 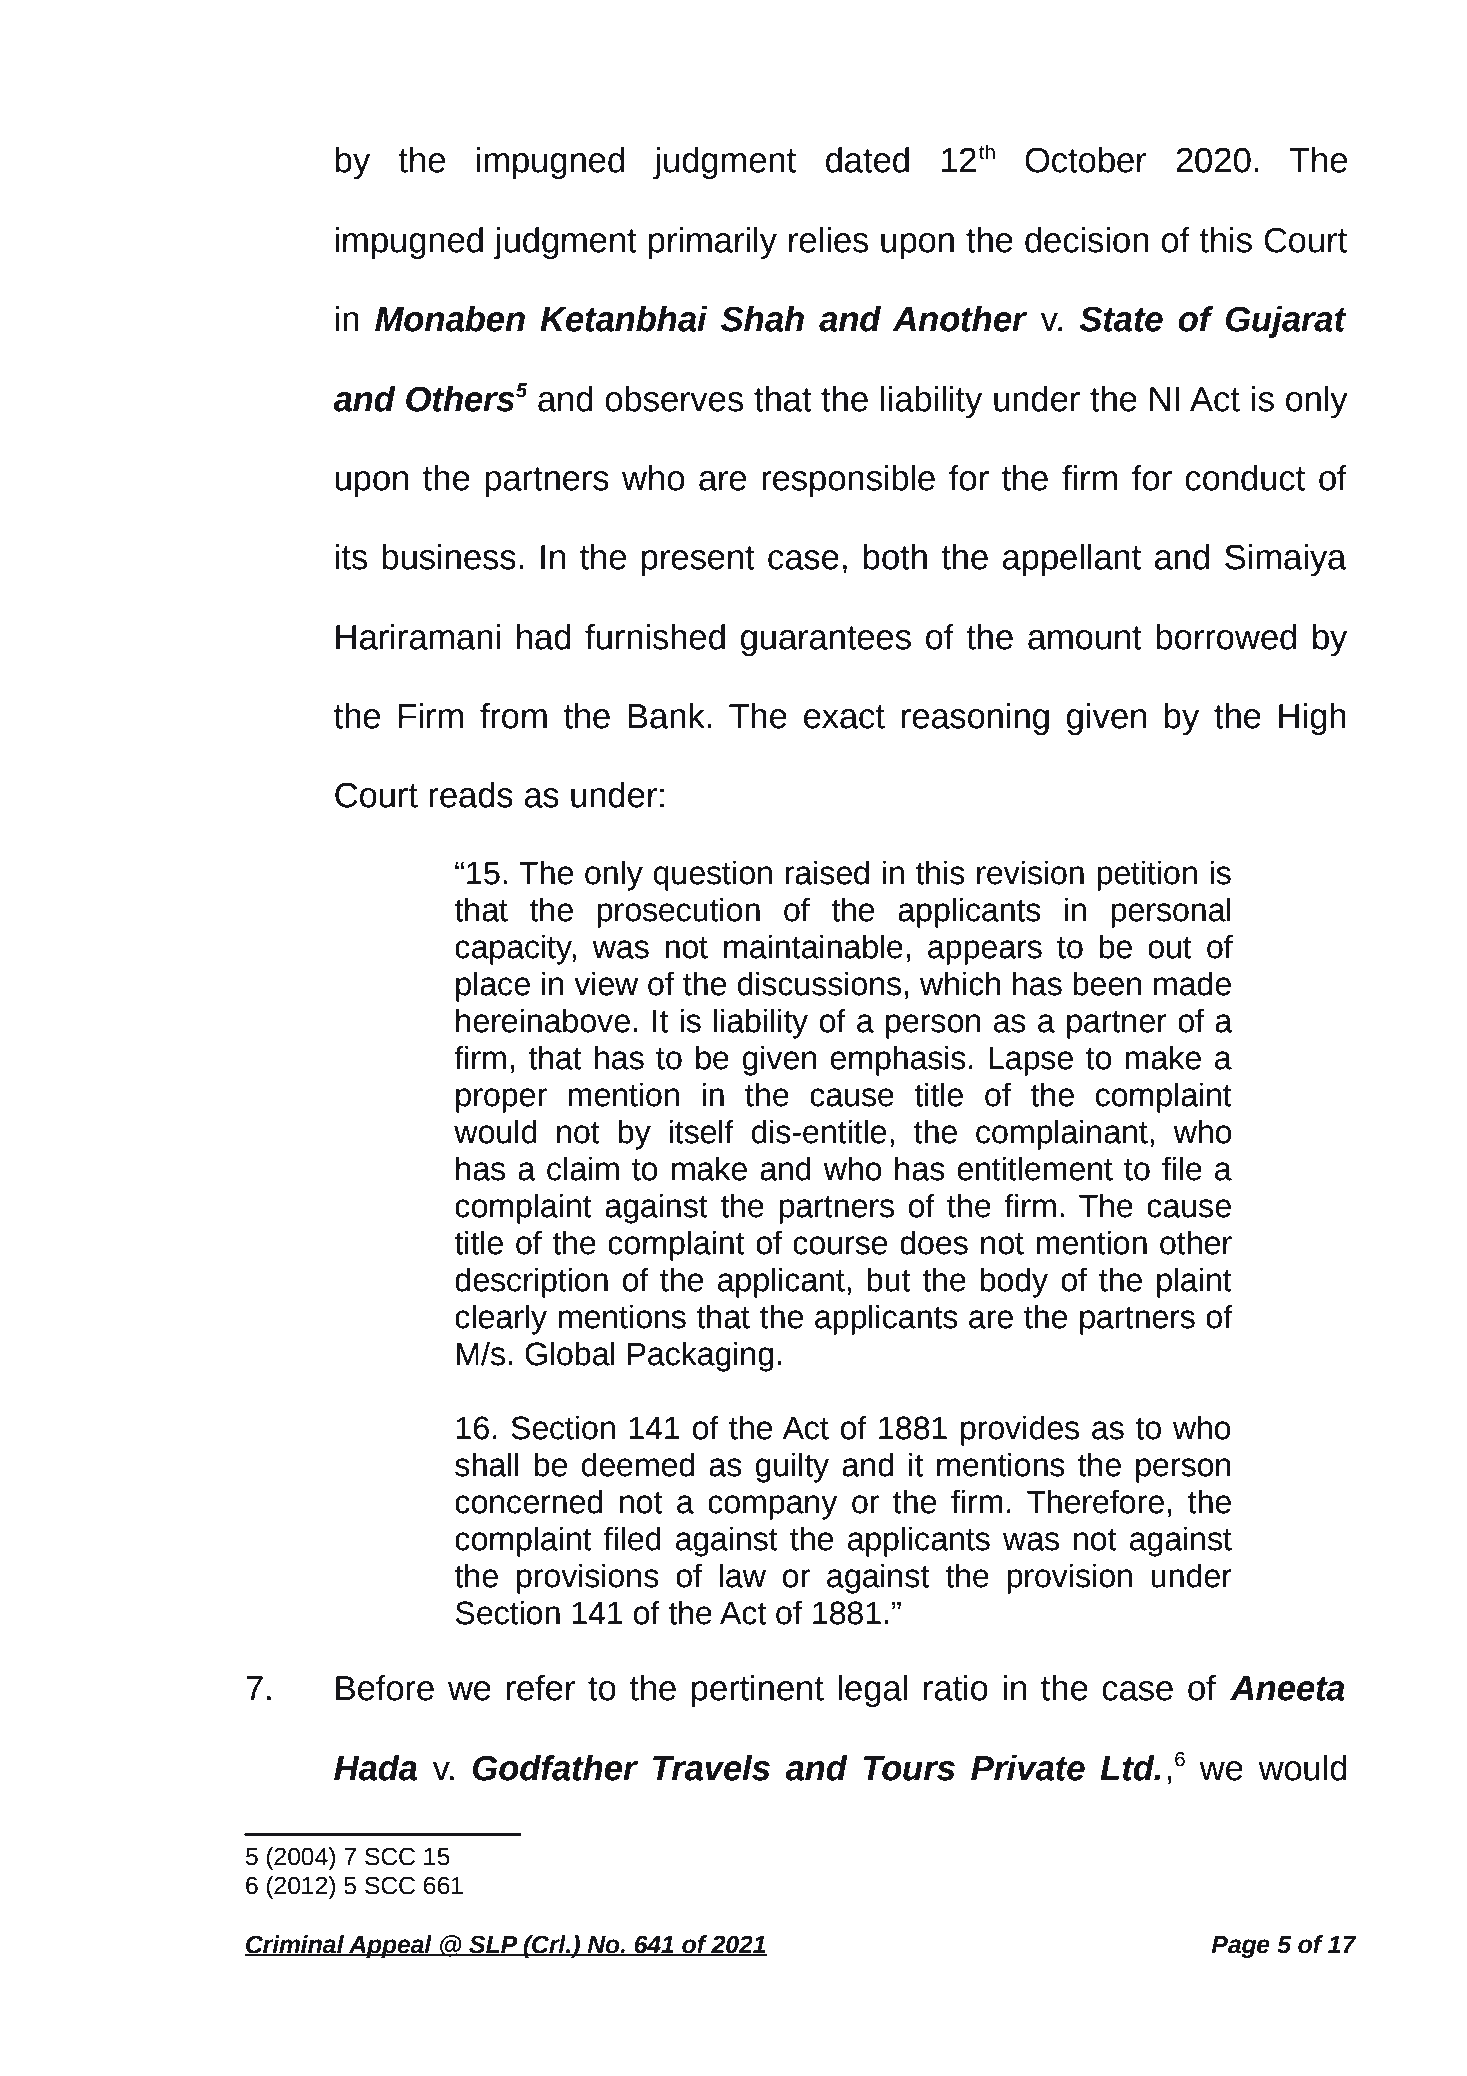 What do you see at coordinates (1147, 876) in the page?
I see `petition` at bounding box center [1147, 876].
